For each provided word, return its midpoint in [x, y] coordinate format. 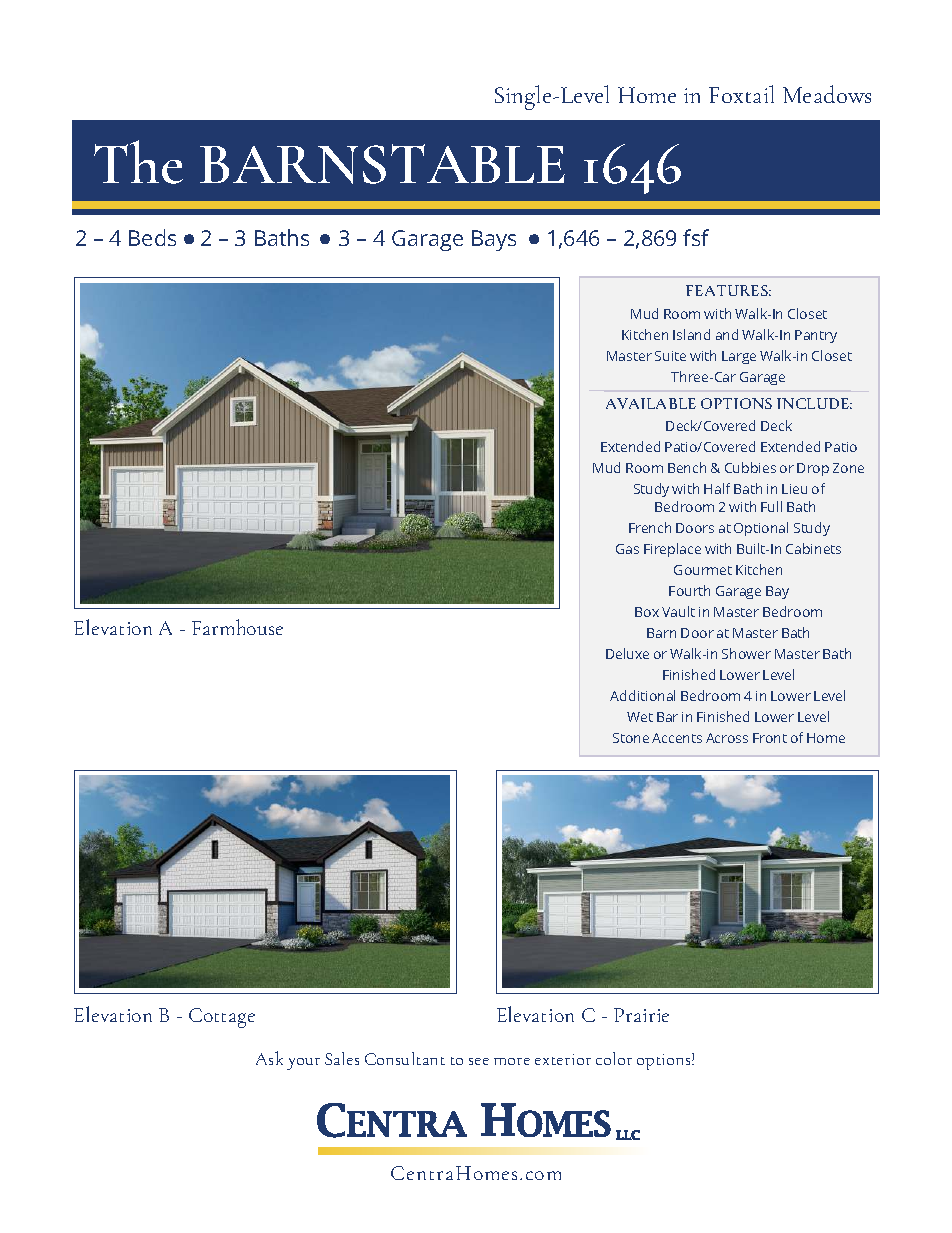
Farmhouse [237, 627]
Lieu [794, 489]
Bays [494, 240]
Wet [640, 717]
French [650, 527]
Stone [631, 738]
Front [770, 738]
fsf [696, 237]
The [138, 162]
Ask [269, 1058]
